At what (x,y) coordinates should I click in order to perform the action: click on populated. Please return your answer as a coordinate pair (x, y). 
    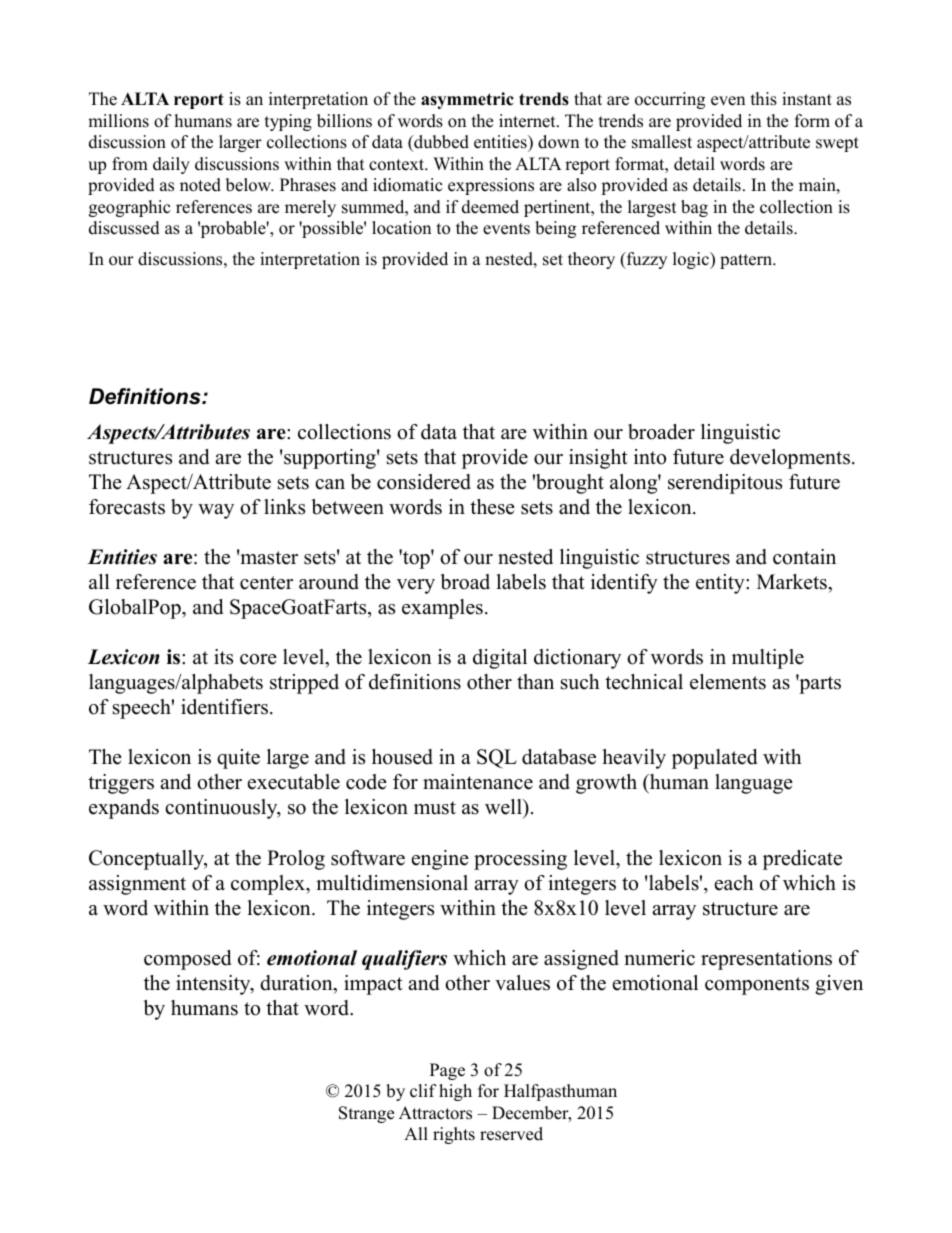
    Looking at the image, I should click on (714, 759).
